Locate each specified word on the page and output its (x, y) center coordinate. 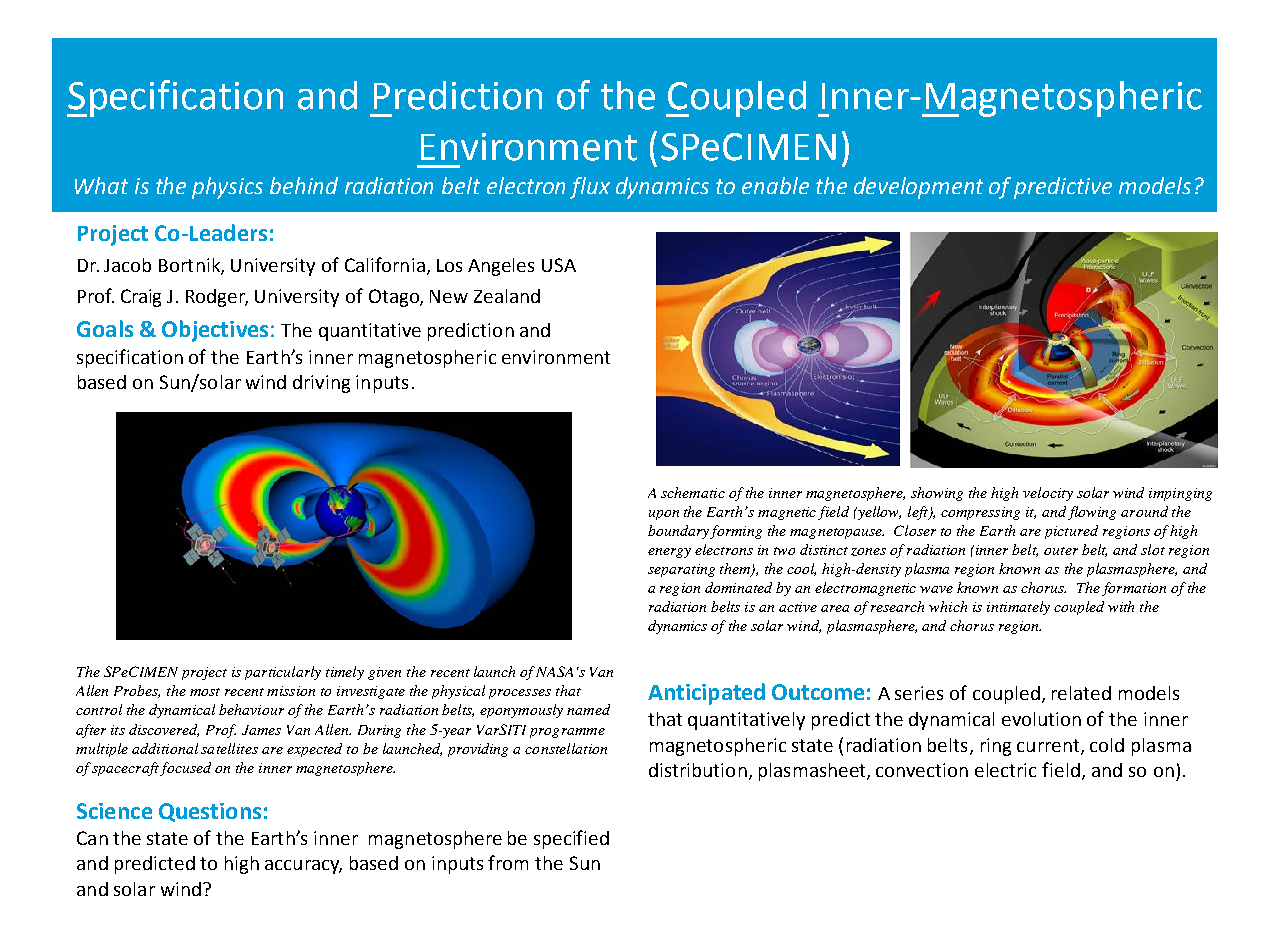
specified (571, 839)
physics (227, 188)
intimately (1018, 608)
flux (590, 188)
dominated (738, 587)
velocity (1048, 494)
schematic (693, 492)
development (918, 188)
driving (321, 384)
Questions (210, 812)
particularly (283, 673)
